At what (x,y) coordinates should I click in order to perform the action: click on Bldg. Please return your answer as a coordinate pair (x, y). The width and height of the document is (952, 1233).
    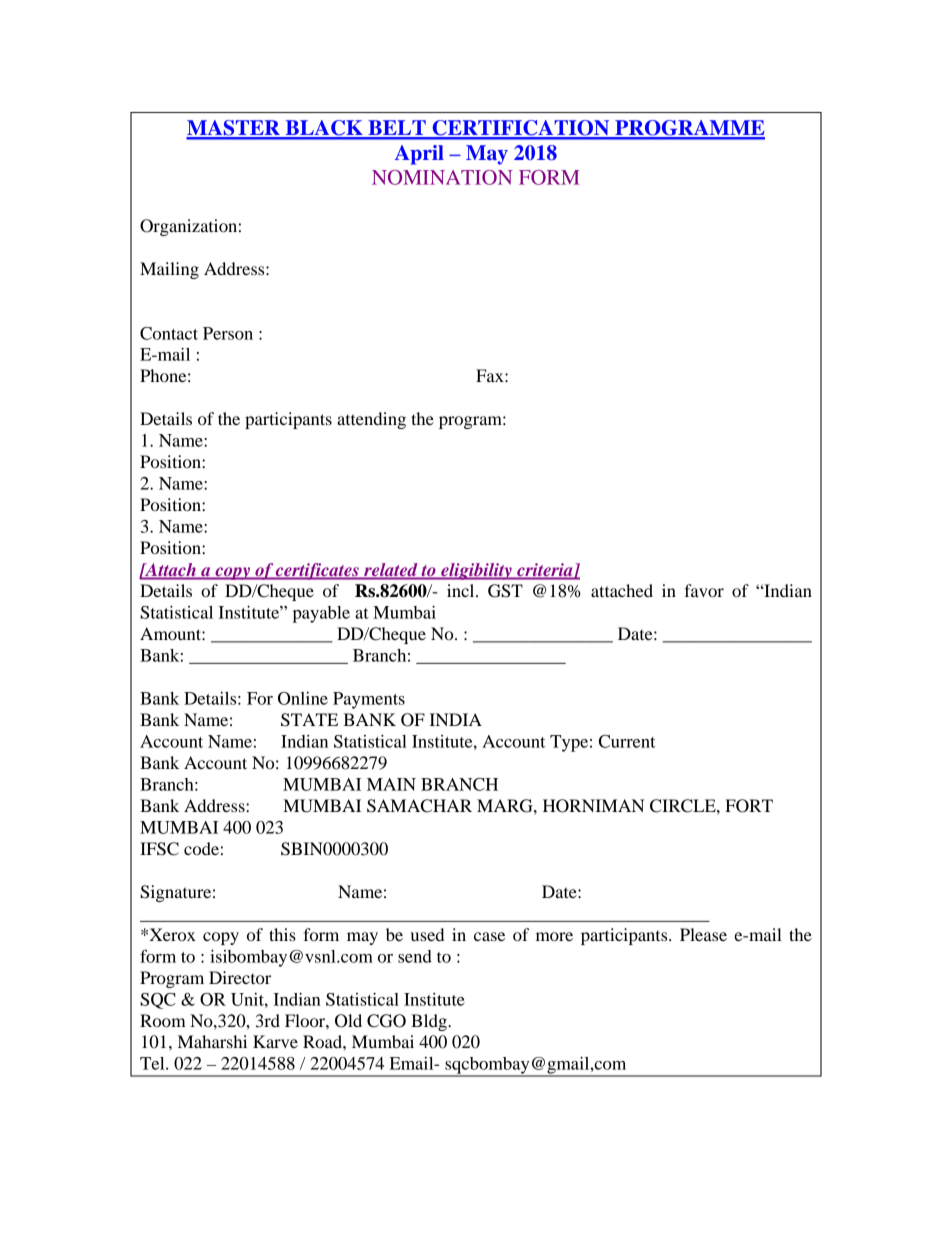
    Looking at the image, I should click on (430, 1022).
